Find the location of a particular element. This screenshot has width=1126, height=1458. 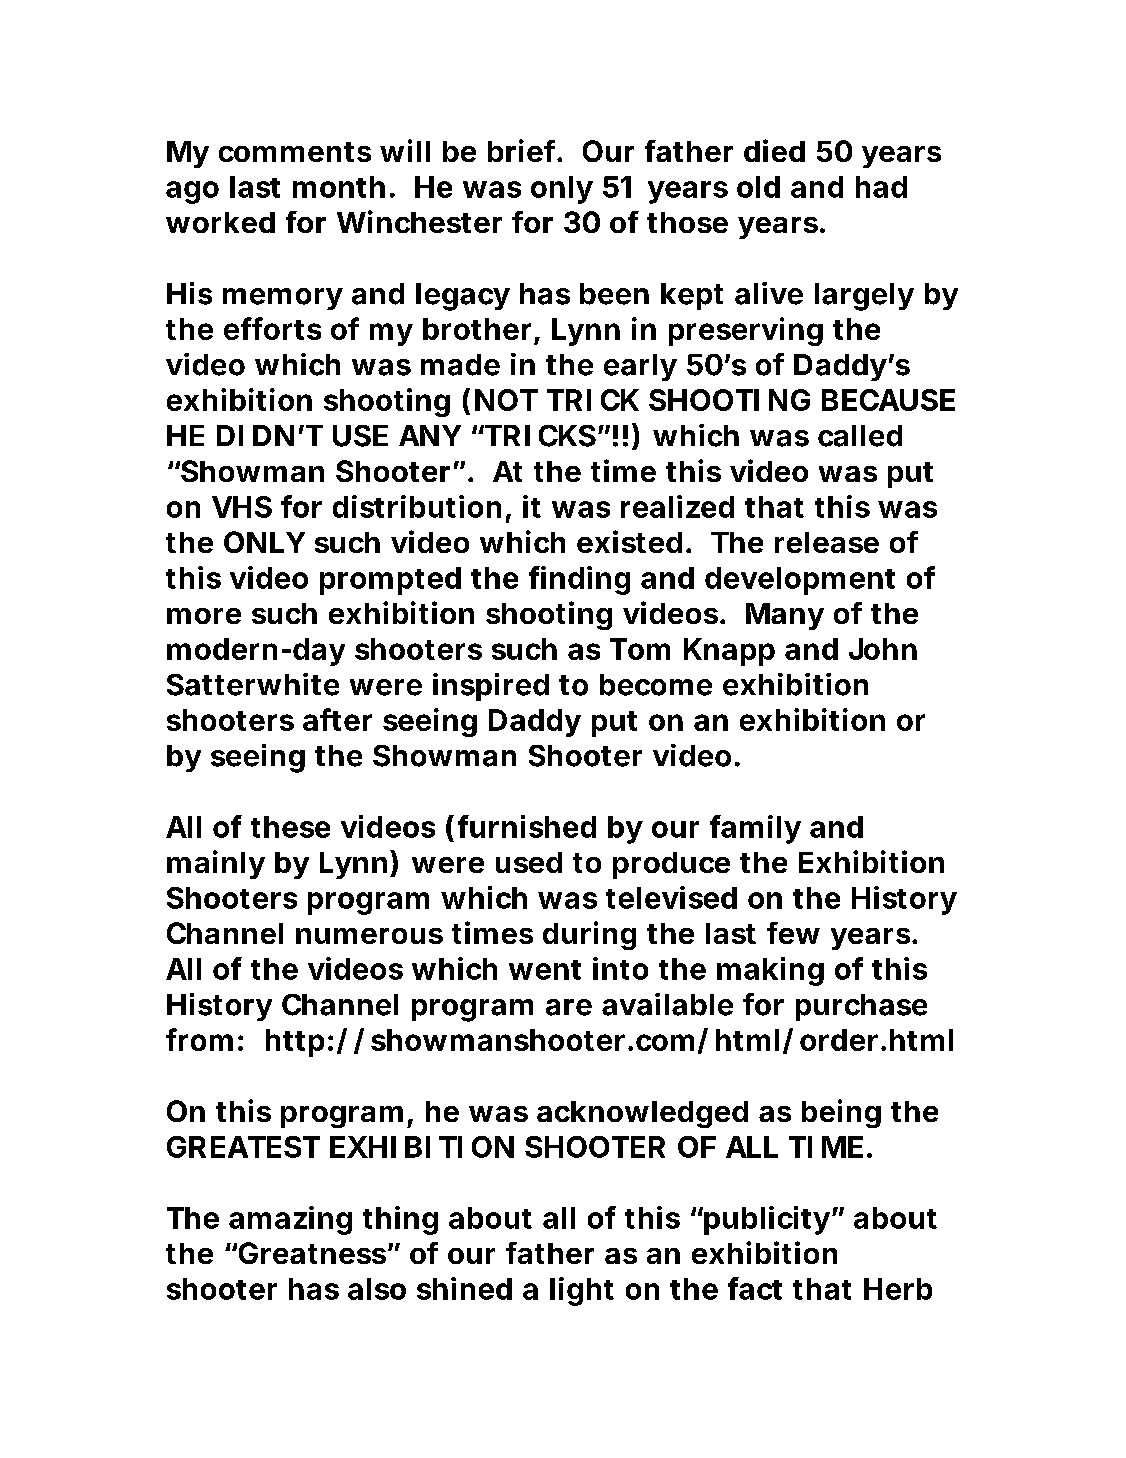

those is located at coordinates (687, 222).
